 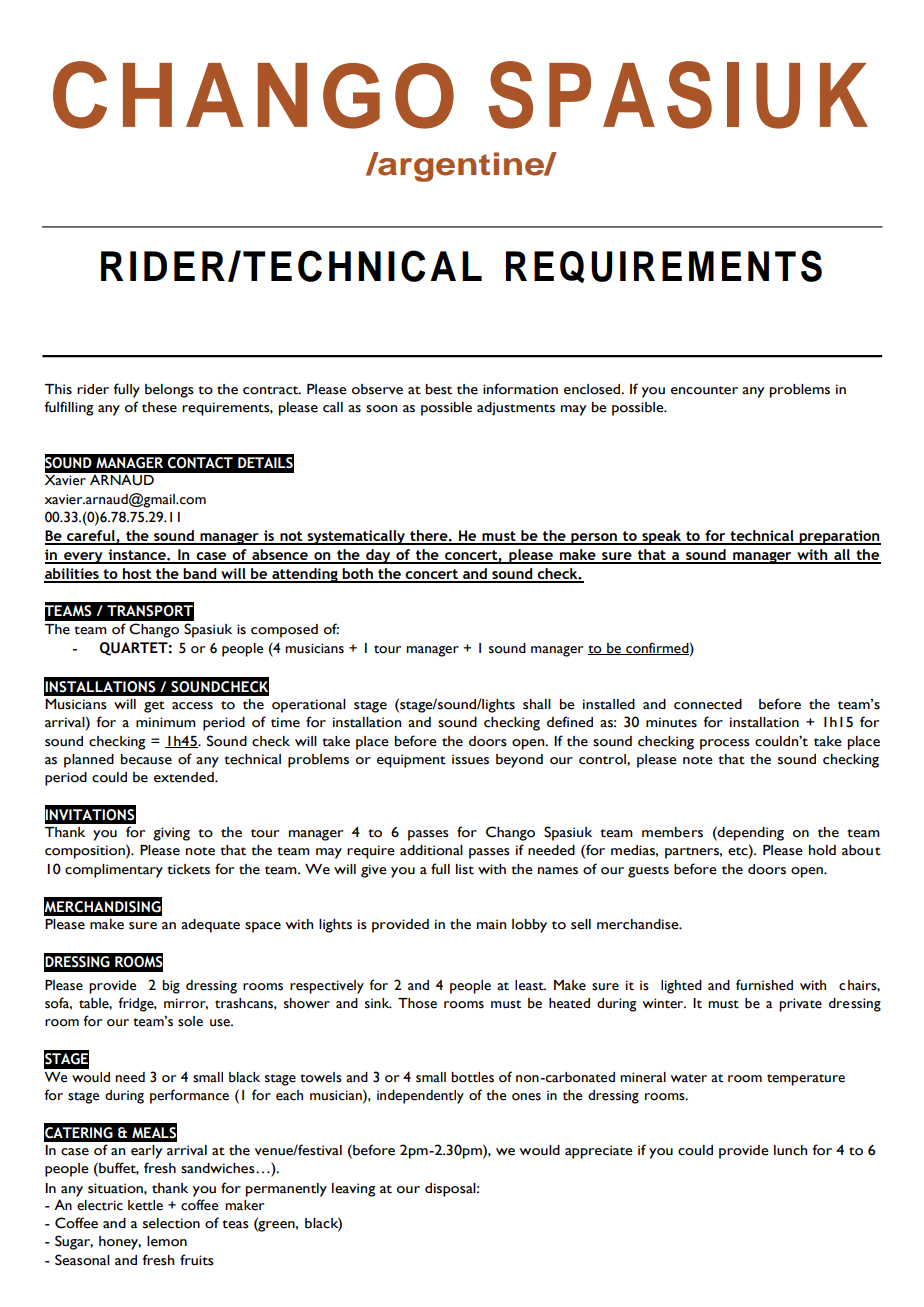 I want to click on encounter, so click(x=704, y=390).
